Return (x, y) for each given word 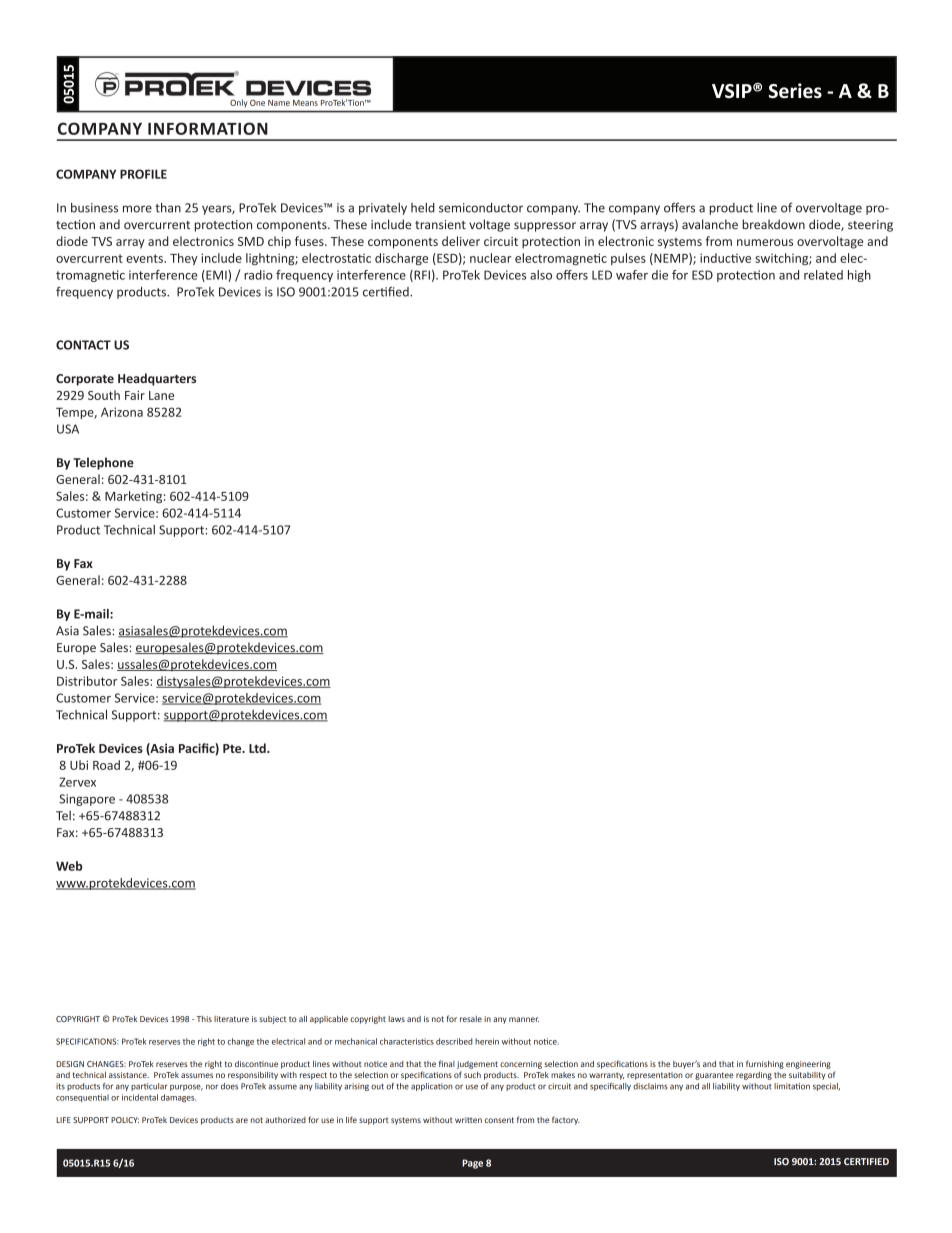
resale (471, 1019)
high (859, 276)
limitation (792, 1086)
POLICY (125, 1120)
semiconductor (481, 208)
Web (69, 866)
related (823, 275)
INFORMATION (208, 128)
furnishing (765, 1064)
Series (795, 90)
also (541, 275)
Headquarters (157, 379)
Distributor (87, 681)
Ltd (258, 748)
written (468, 1120)
